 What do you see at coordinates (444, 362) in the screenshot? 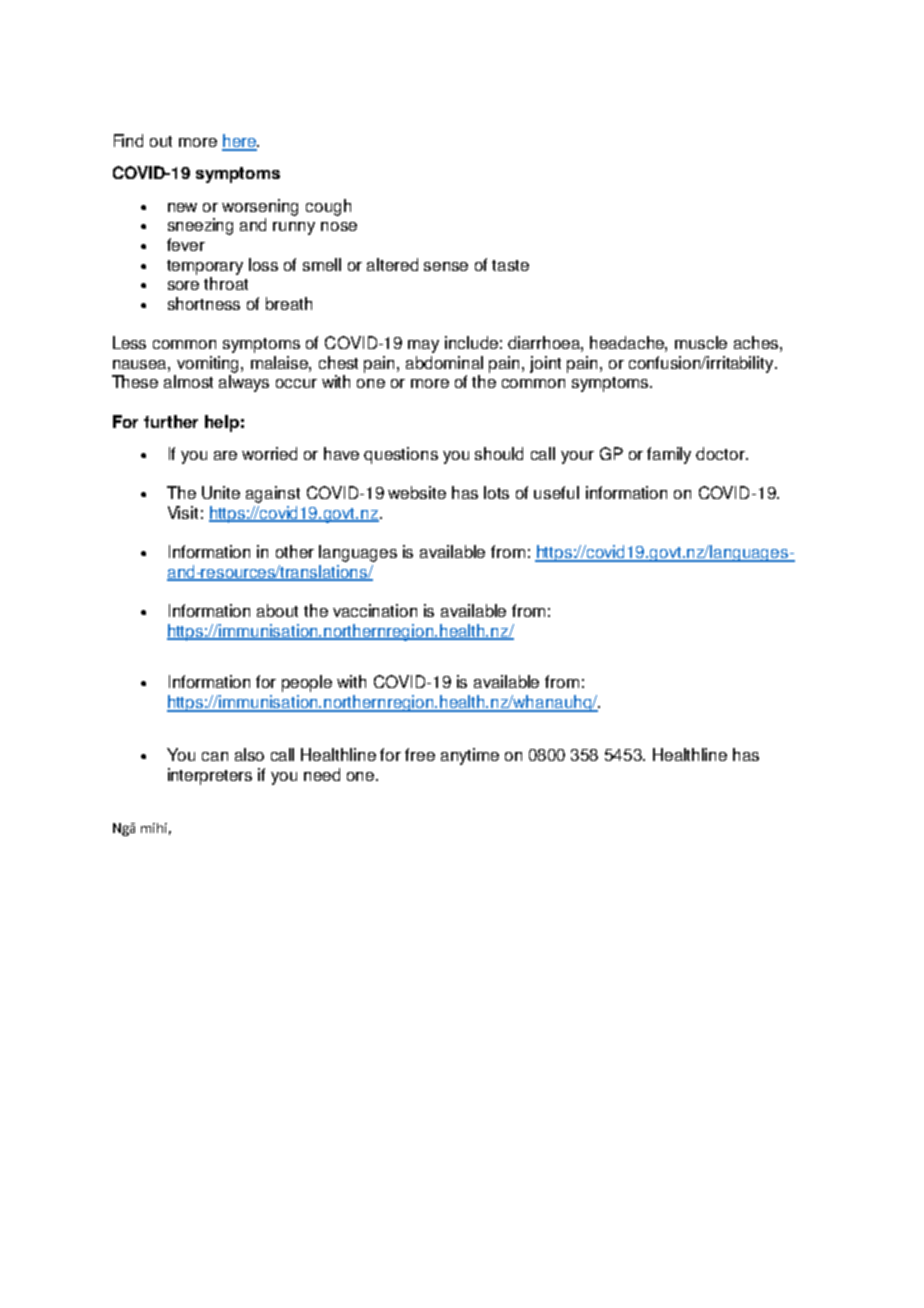
I see `abdominal` at bounding box center [444, 362].
